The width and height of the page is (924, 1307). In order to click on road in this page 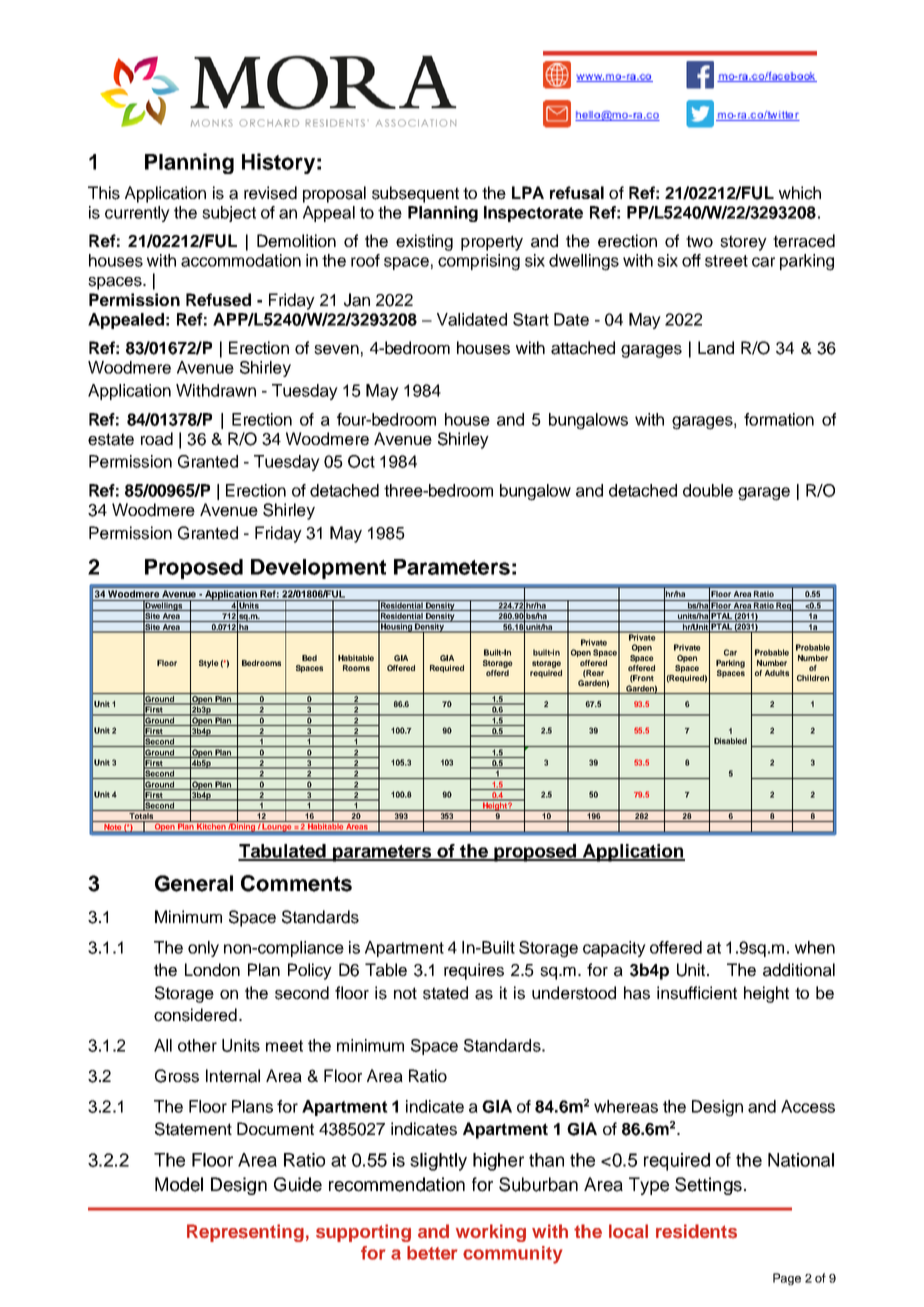, I will do `click(157, 439)`.
